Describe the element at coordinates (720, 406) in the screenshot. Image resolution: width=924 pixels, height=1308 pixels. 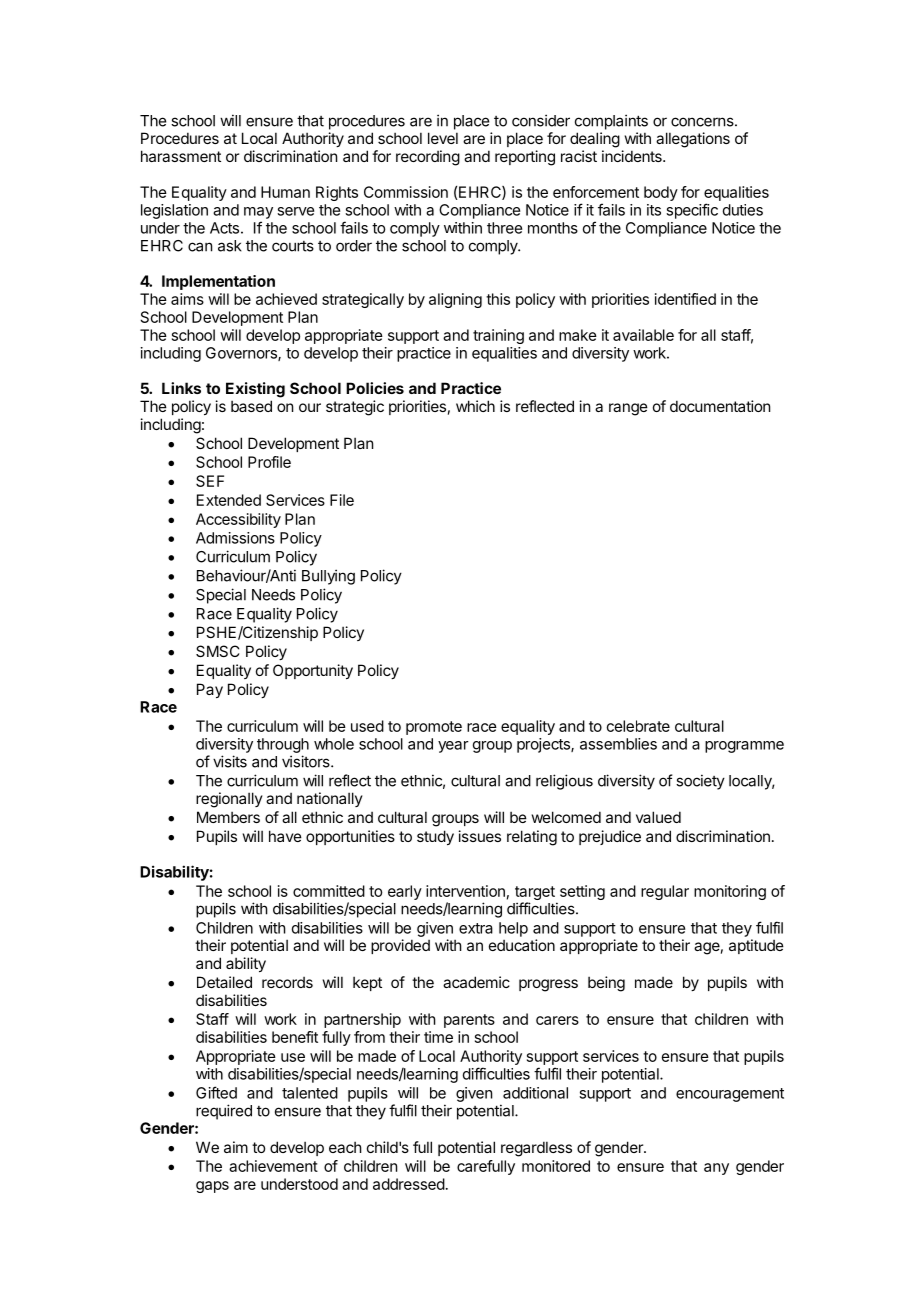
I see `documentation` at that location.
